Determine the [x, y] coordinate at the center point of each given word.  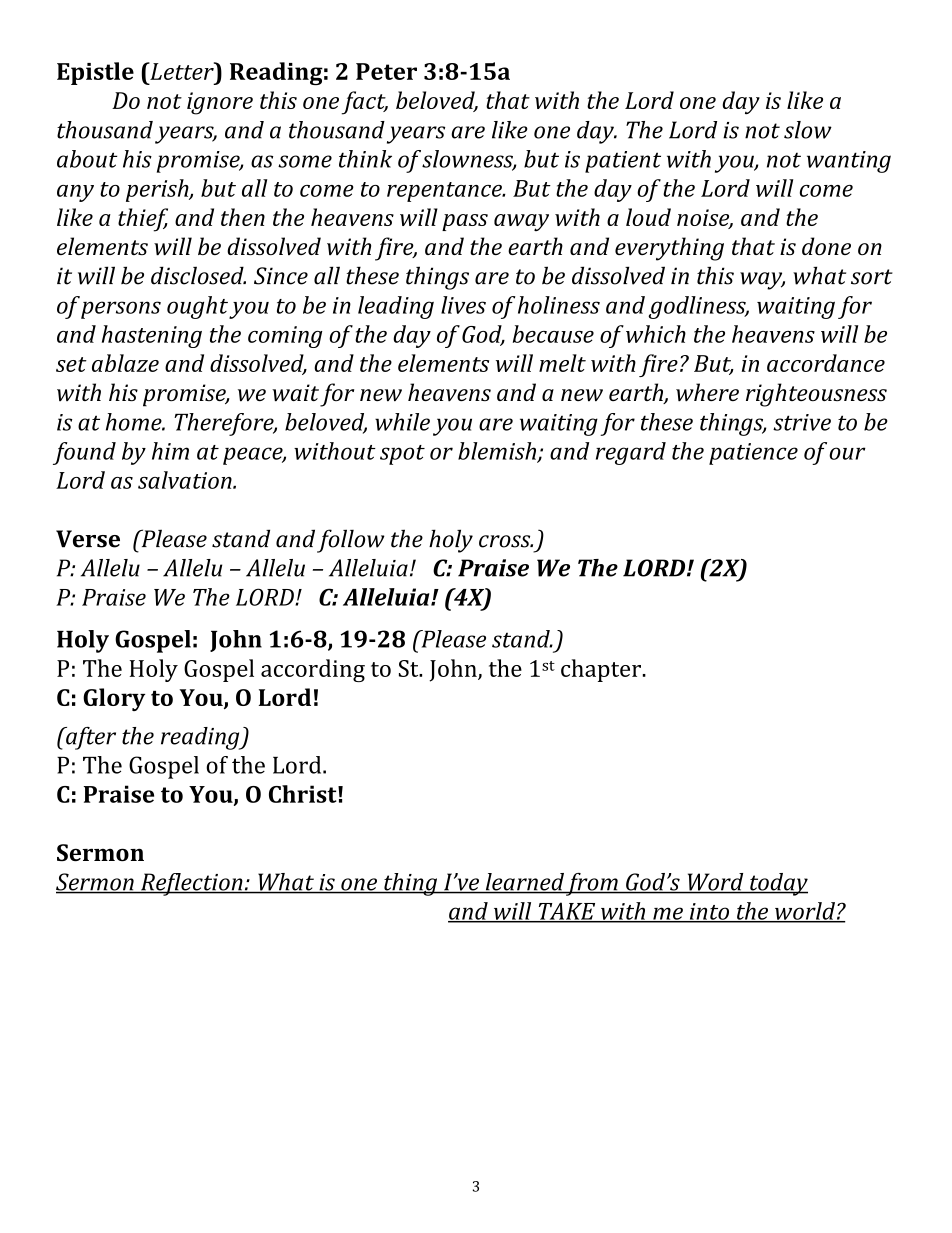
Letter [182, 71]
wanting [849, 162]
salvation [186, 480]
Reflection [192, 884]
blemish [498, 452]
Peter [386, 71]
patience [753, 454]
